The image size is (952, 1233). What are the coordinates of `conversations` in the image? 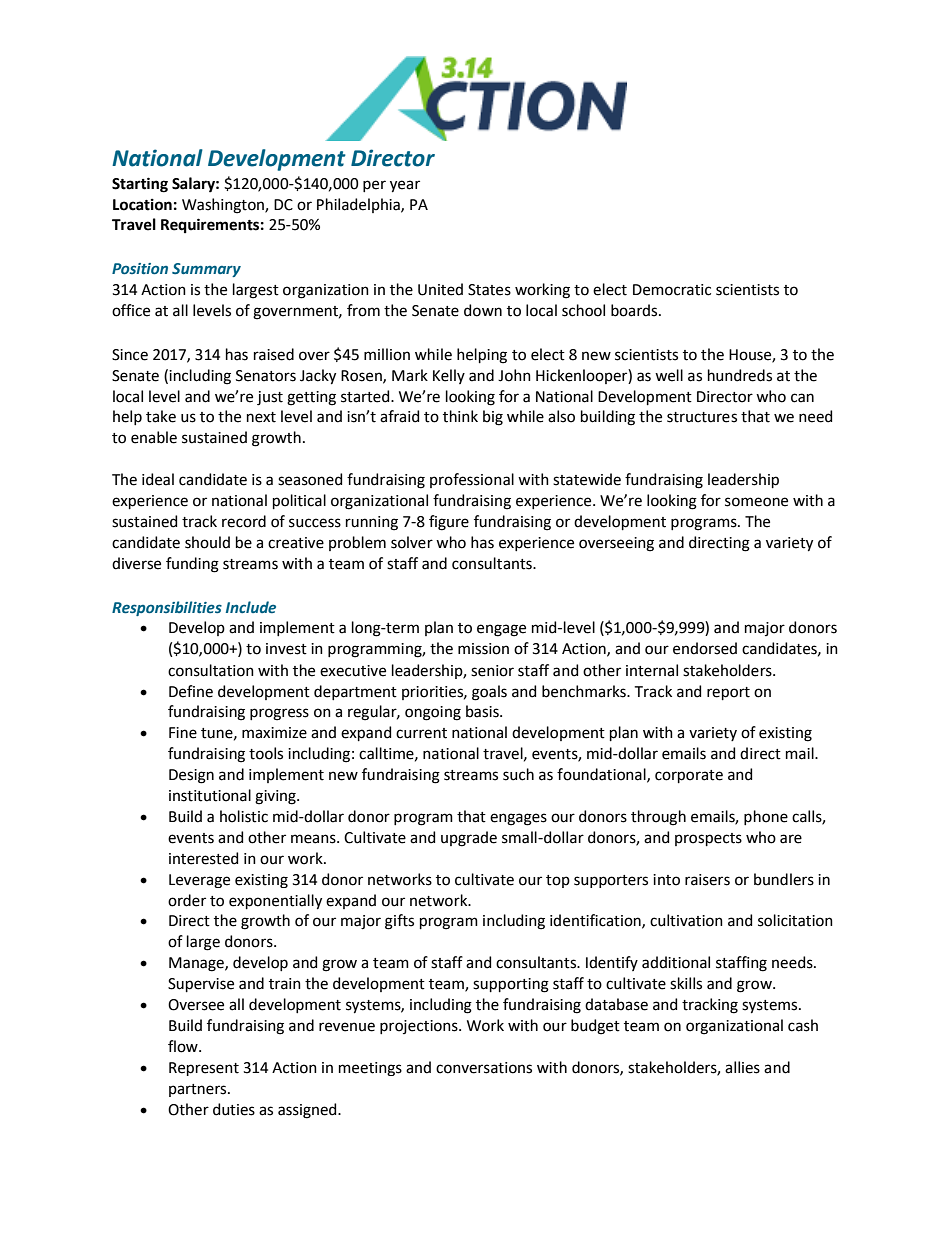 It's located at (484, 1068).
